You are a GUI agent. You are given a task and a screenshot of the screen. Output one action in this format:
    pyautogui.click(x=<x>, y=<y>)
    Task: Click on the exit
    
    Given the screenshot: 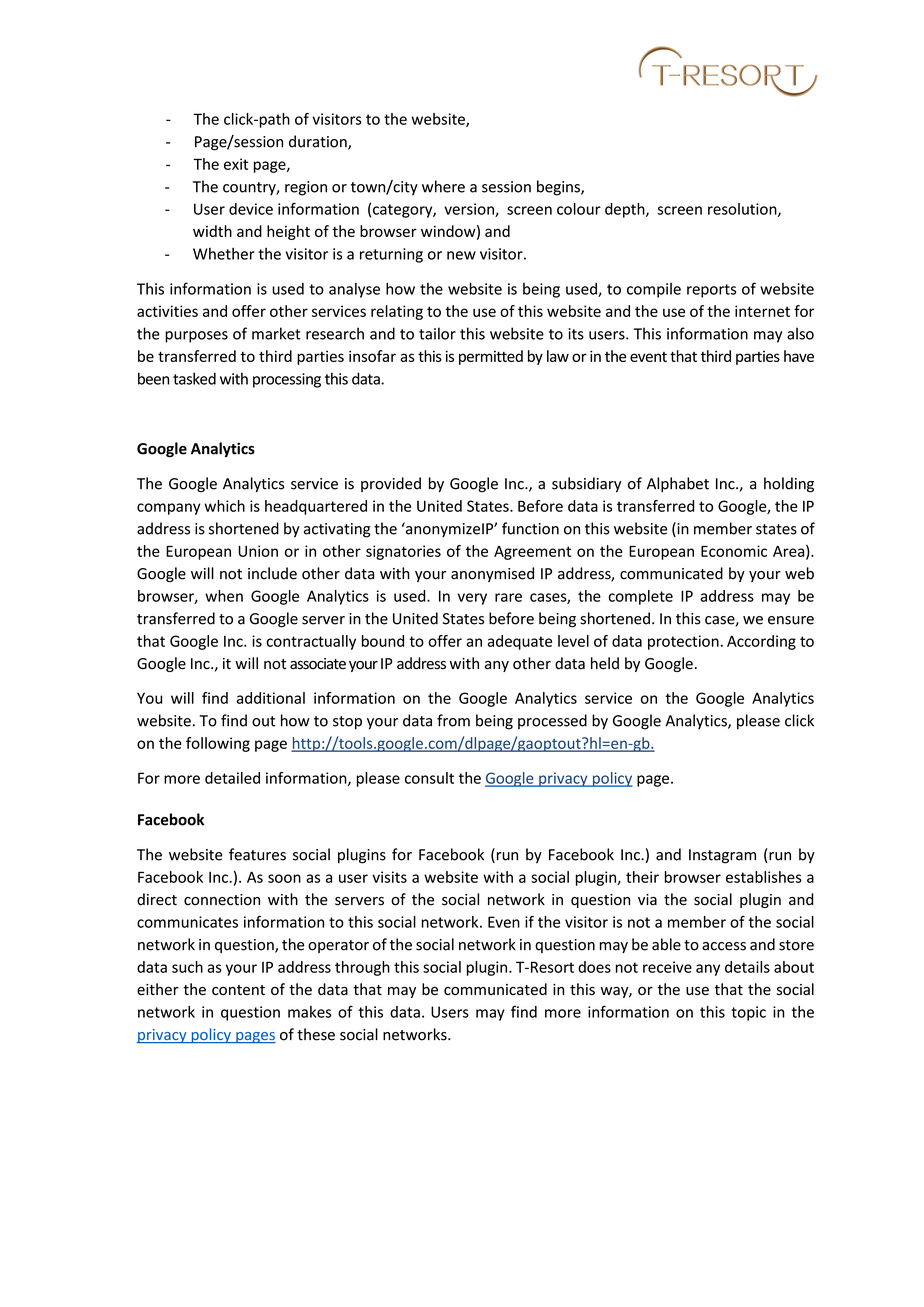 What is the action you would take?
    pyautogui.click(x=236, y=164)
